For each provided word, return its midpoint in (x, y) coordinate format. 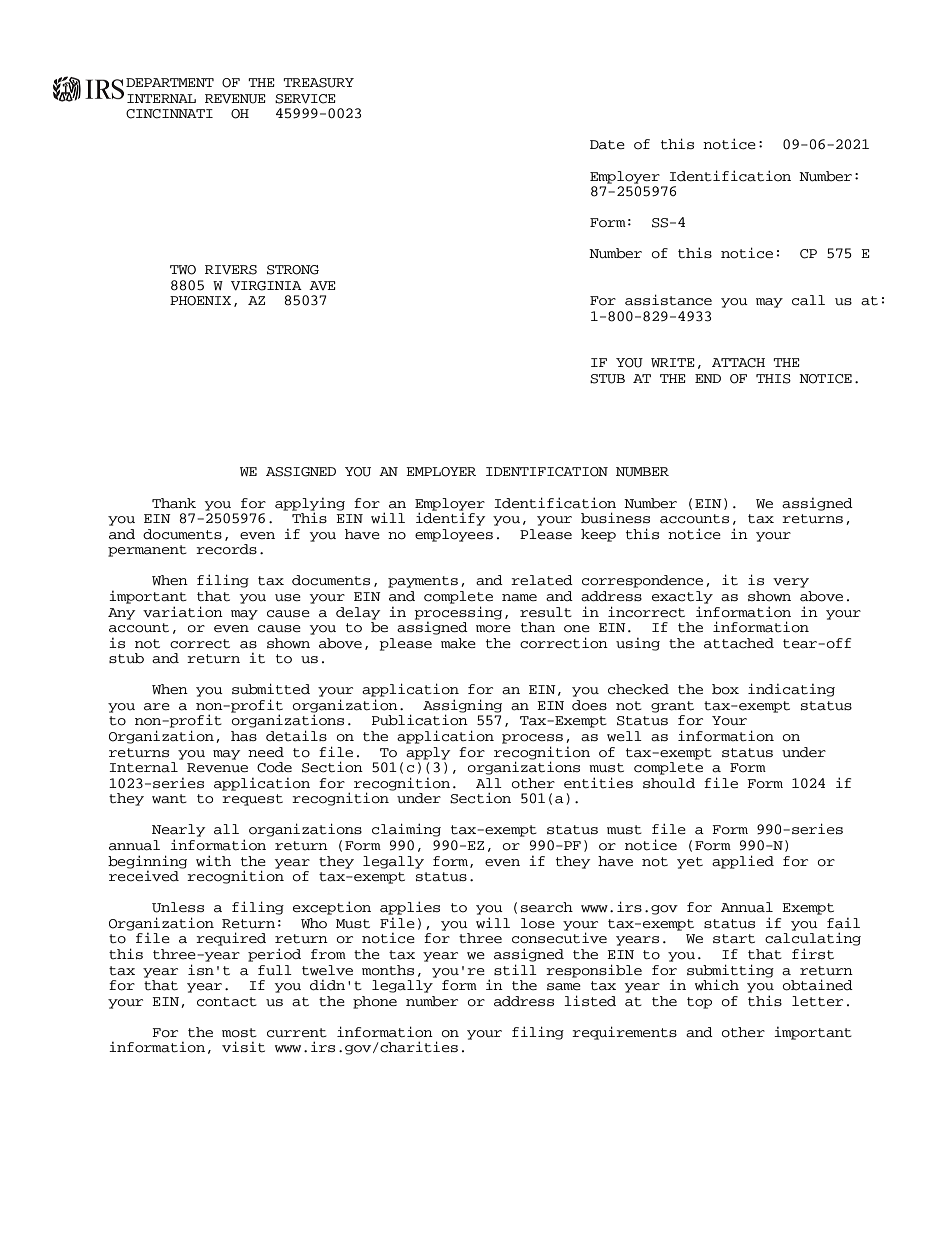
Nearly (178, 830)
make (458, 643)
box (725, 689)
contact (227, 1002)
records (226, 549)
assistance (668, 300)
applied (743, 862)
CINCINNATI (169, 114)
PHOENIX (200, 301)
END (708, 378)
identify (450, 518)
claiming (406, 830)
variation (183, 612)
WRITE (672, 362)
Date (607, 145)
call (808, 300)
